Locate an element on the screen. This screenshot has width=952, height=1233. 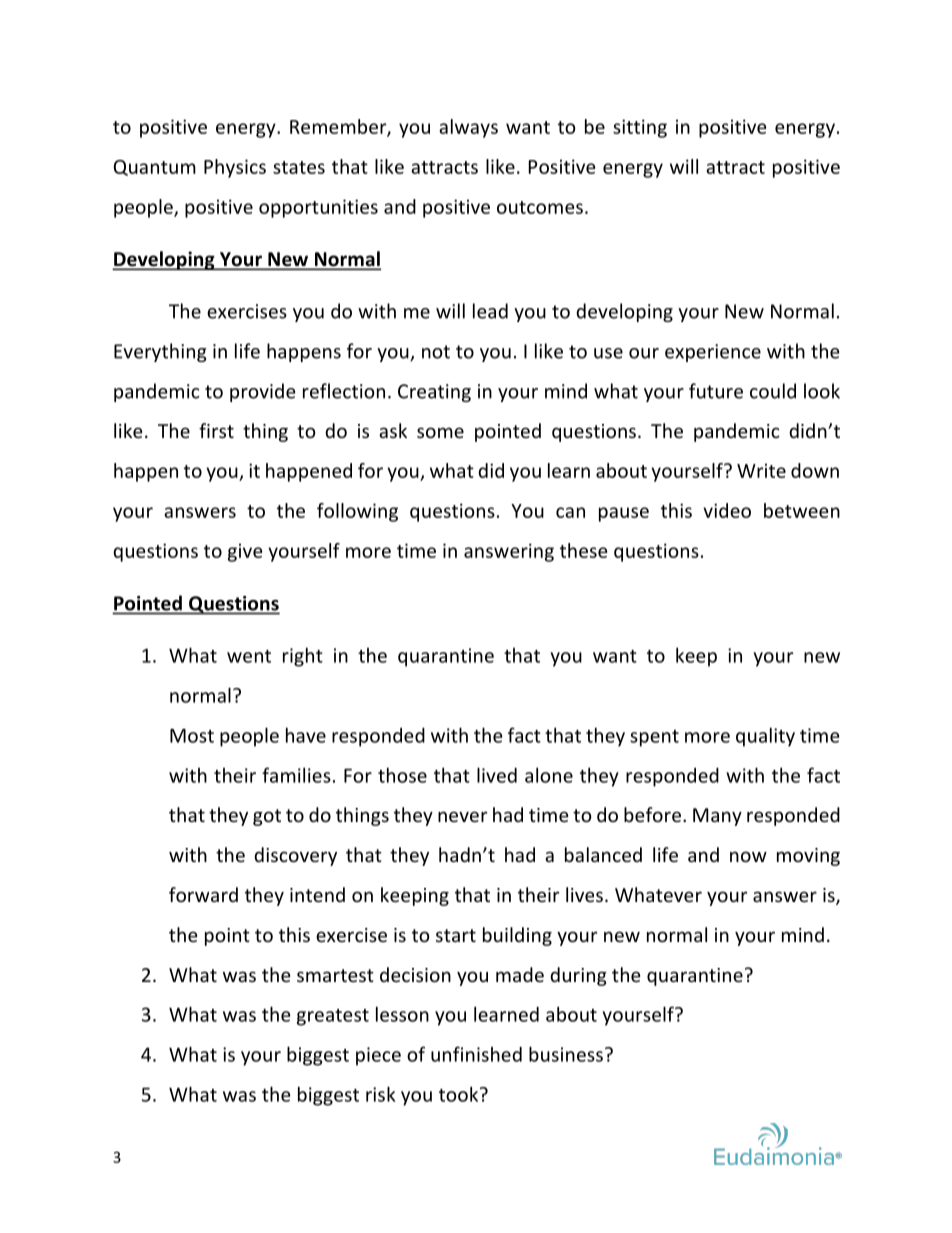
video is located at coordinates (727, 510).
